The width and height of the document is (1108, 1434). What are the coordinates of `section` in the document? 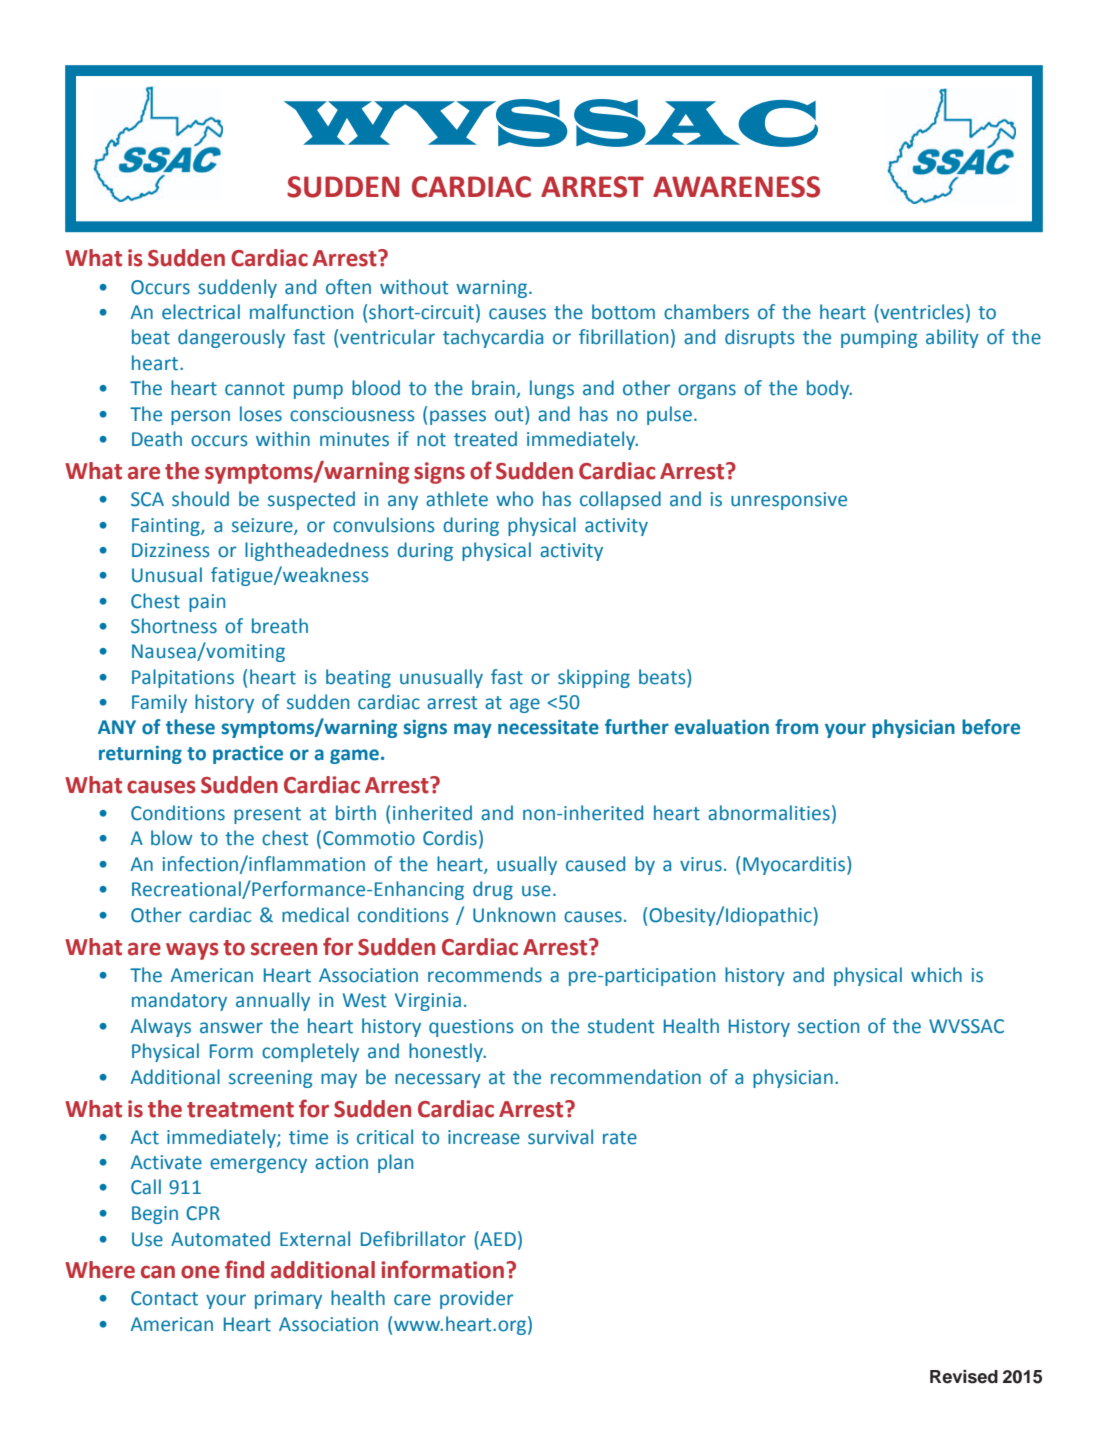 It's located at (828, 1026).
